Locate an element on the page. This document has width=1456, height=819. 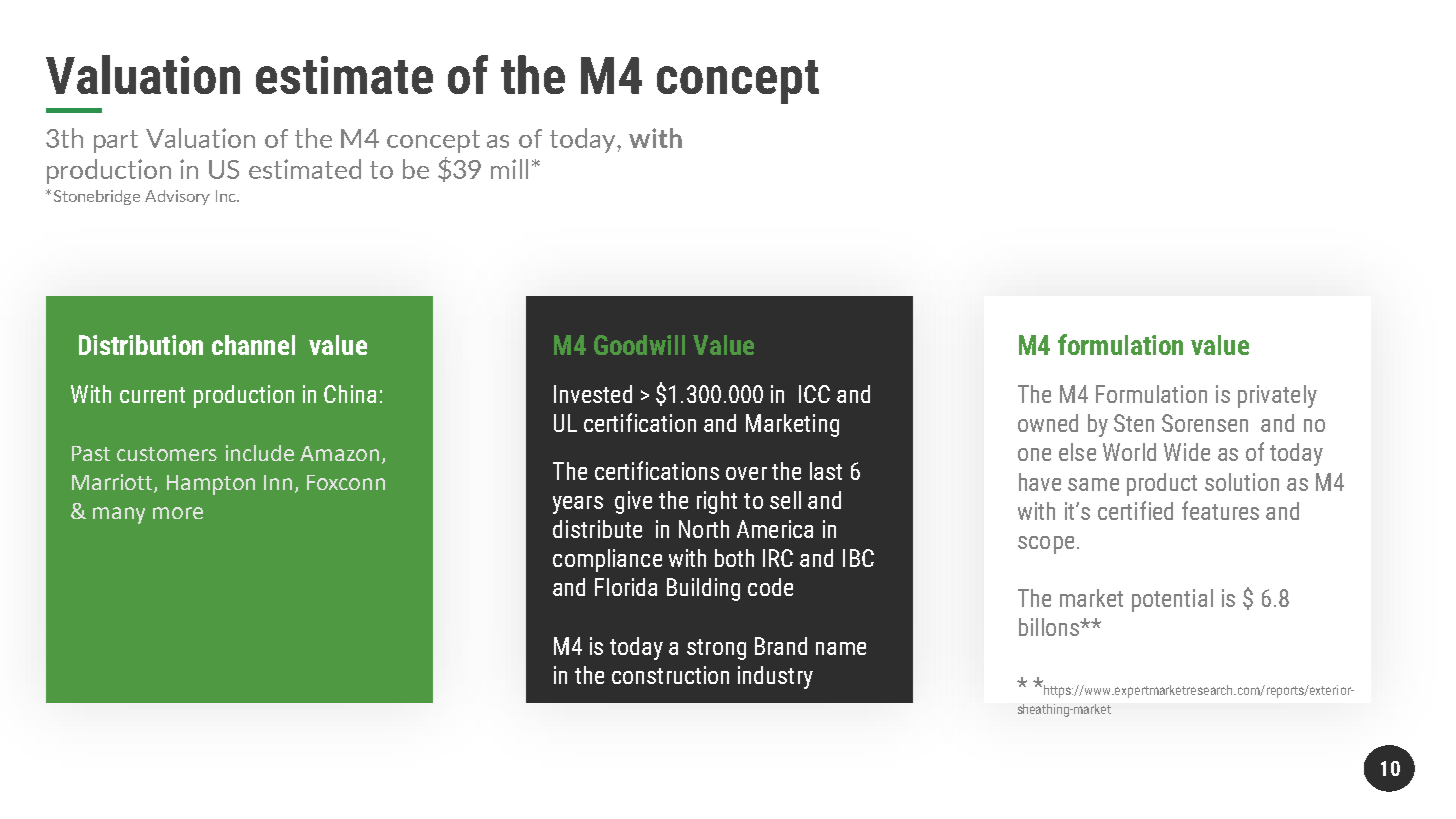
part is located at coordinates (116, 141).
